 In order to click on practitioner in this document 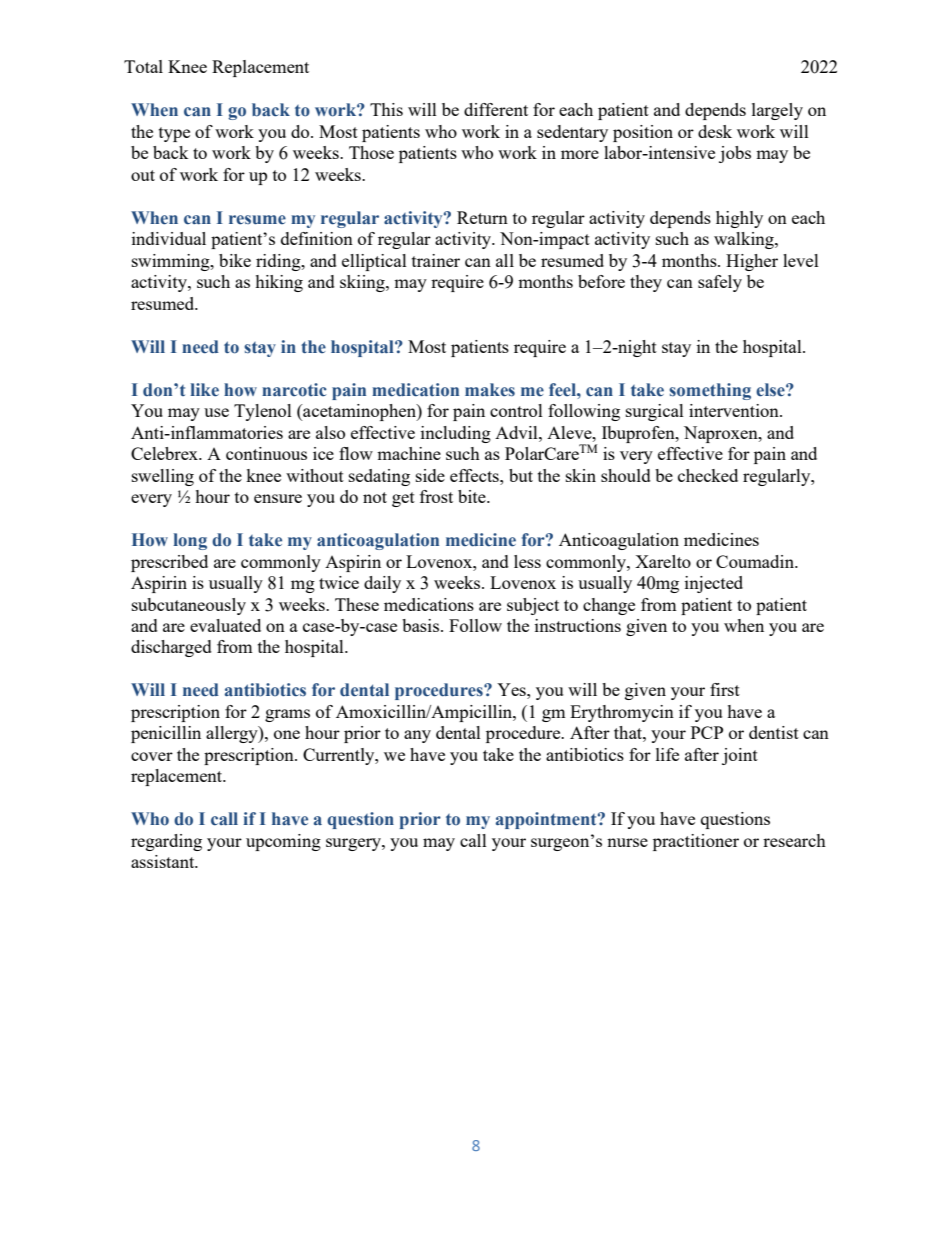, I will do `click(696, 842)`.
